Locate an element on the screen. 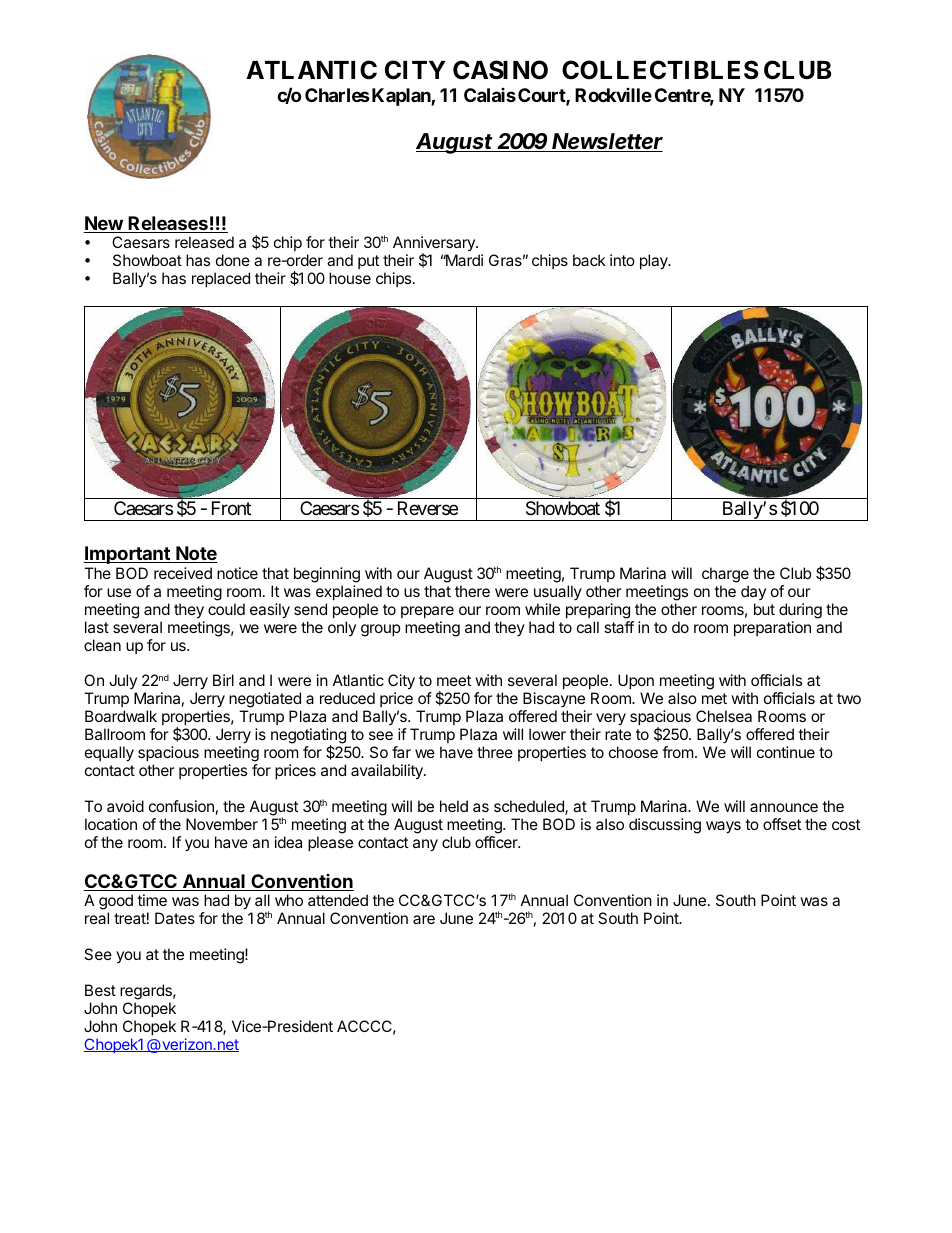 The height and width of the screenshot is (1233, 952). Releases is located at coordinates (168, 224).
